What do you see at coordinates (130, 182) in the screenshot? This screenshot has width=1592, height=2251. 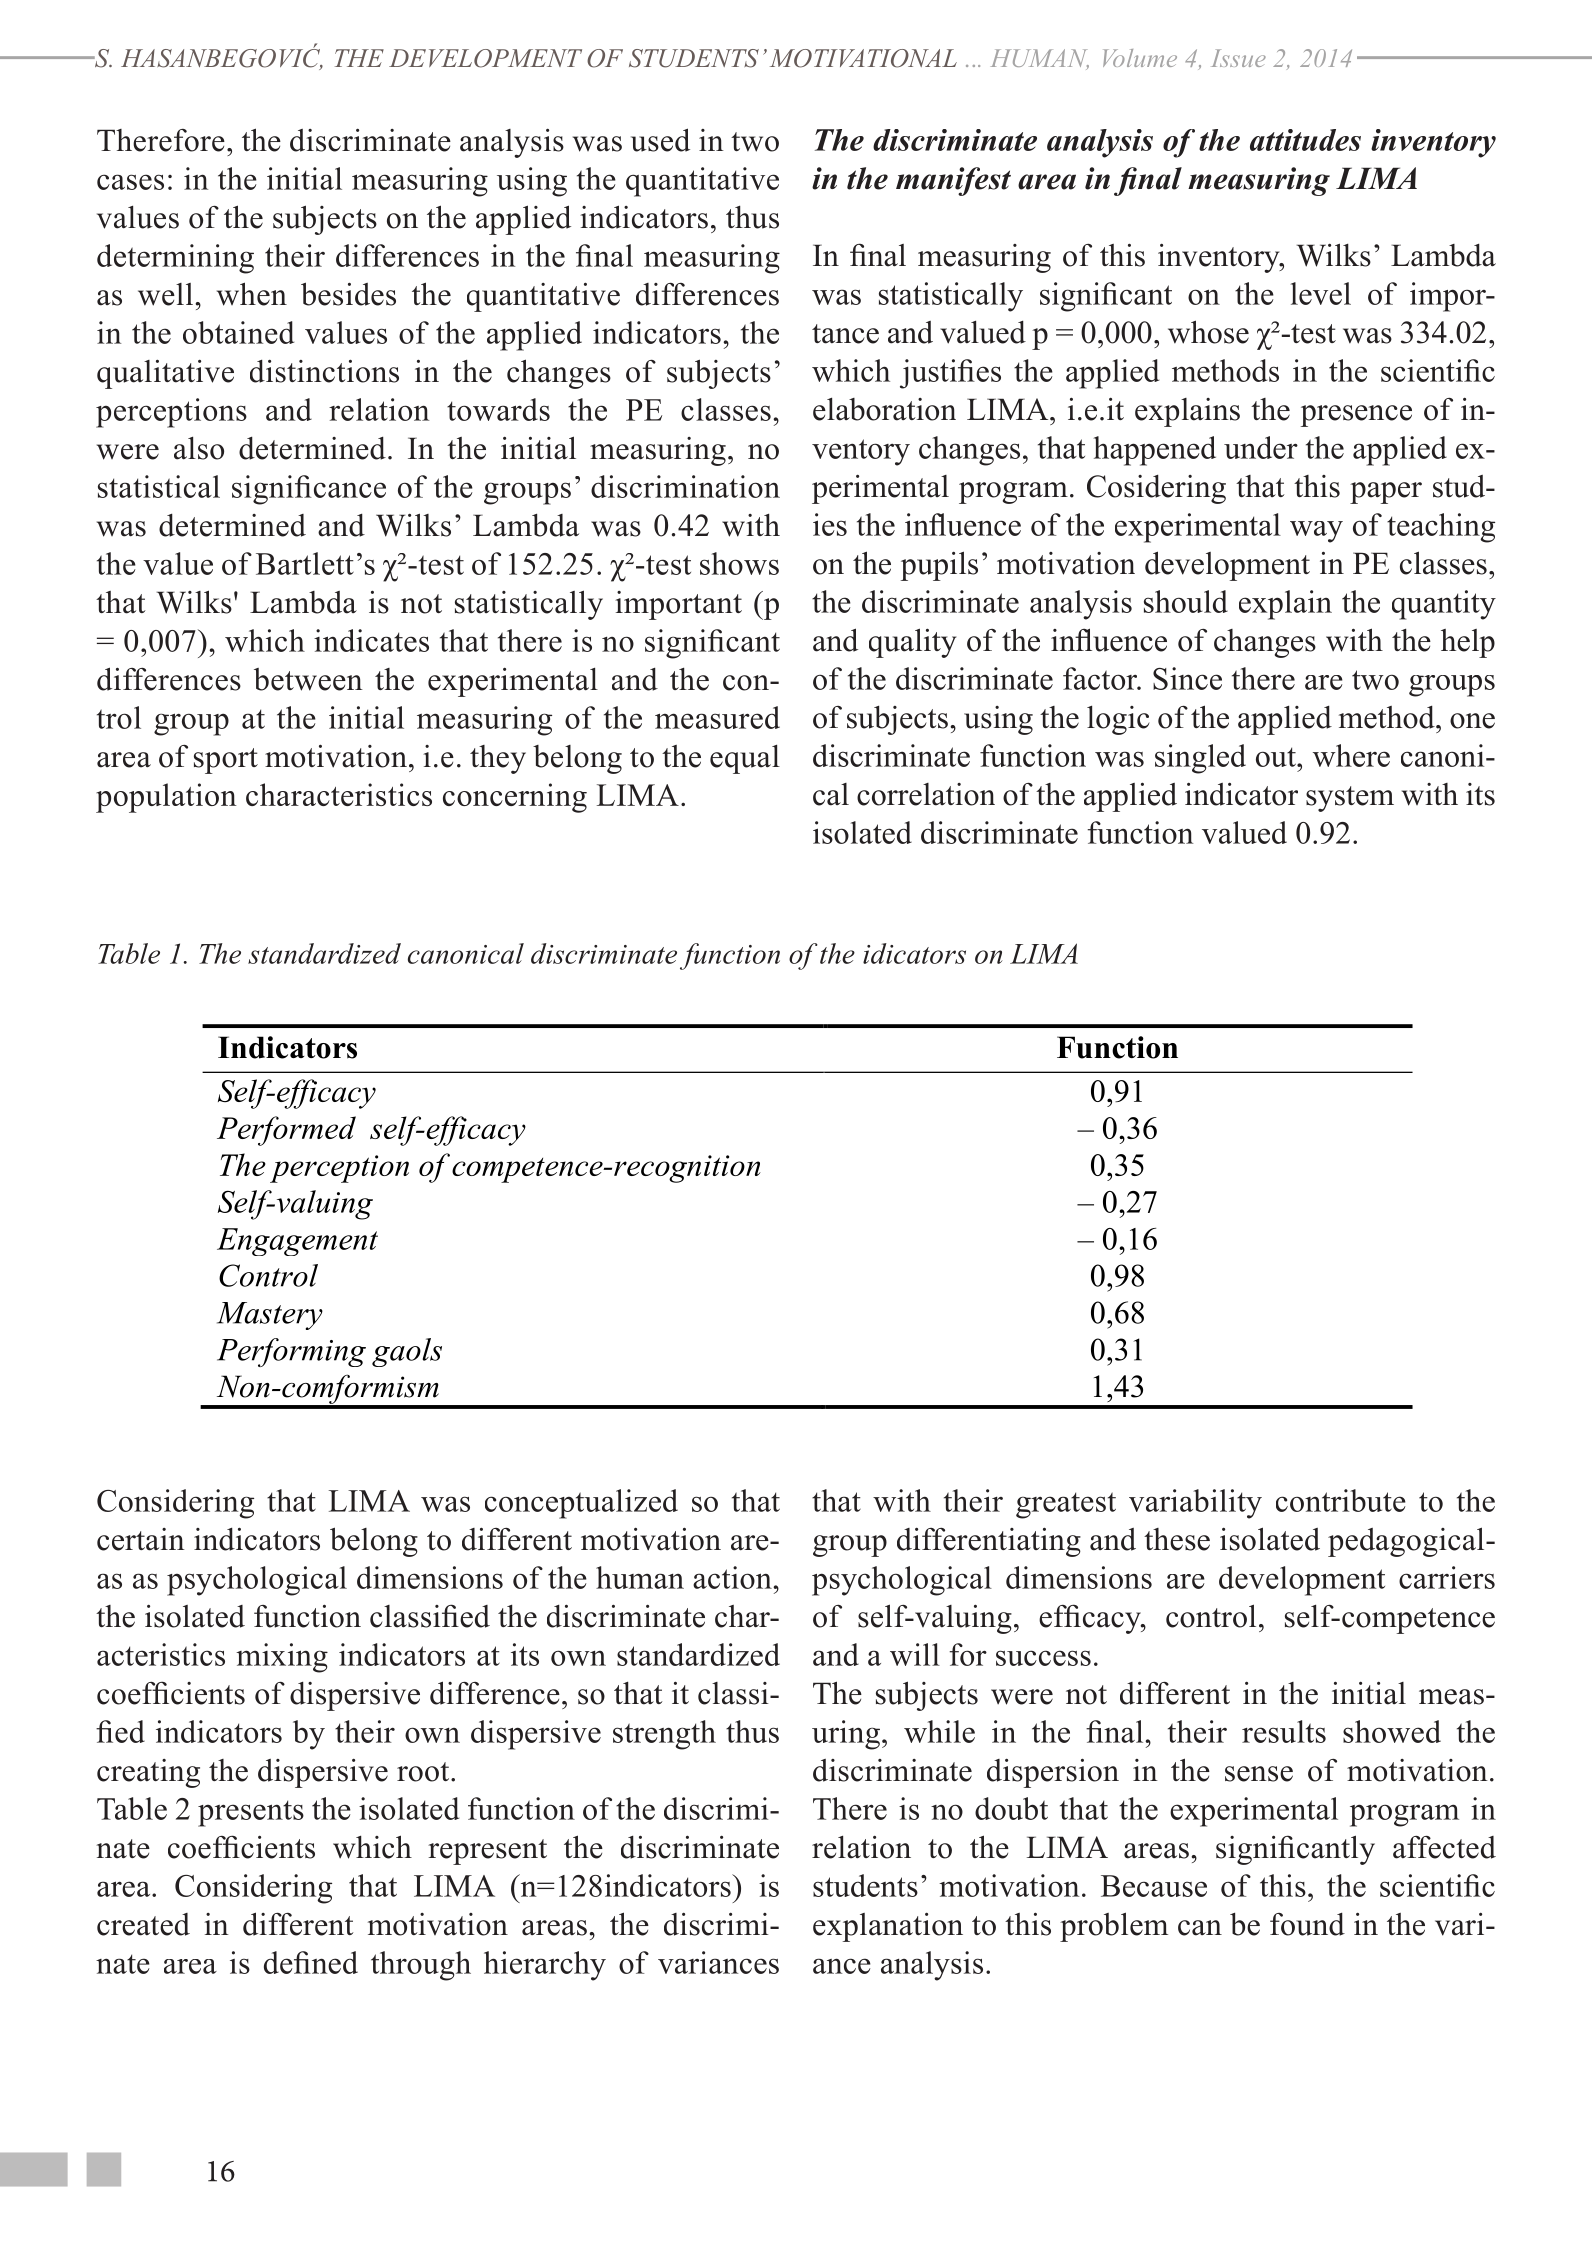 I see `cases` at bounding box center [130, 182].
